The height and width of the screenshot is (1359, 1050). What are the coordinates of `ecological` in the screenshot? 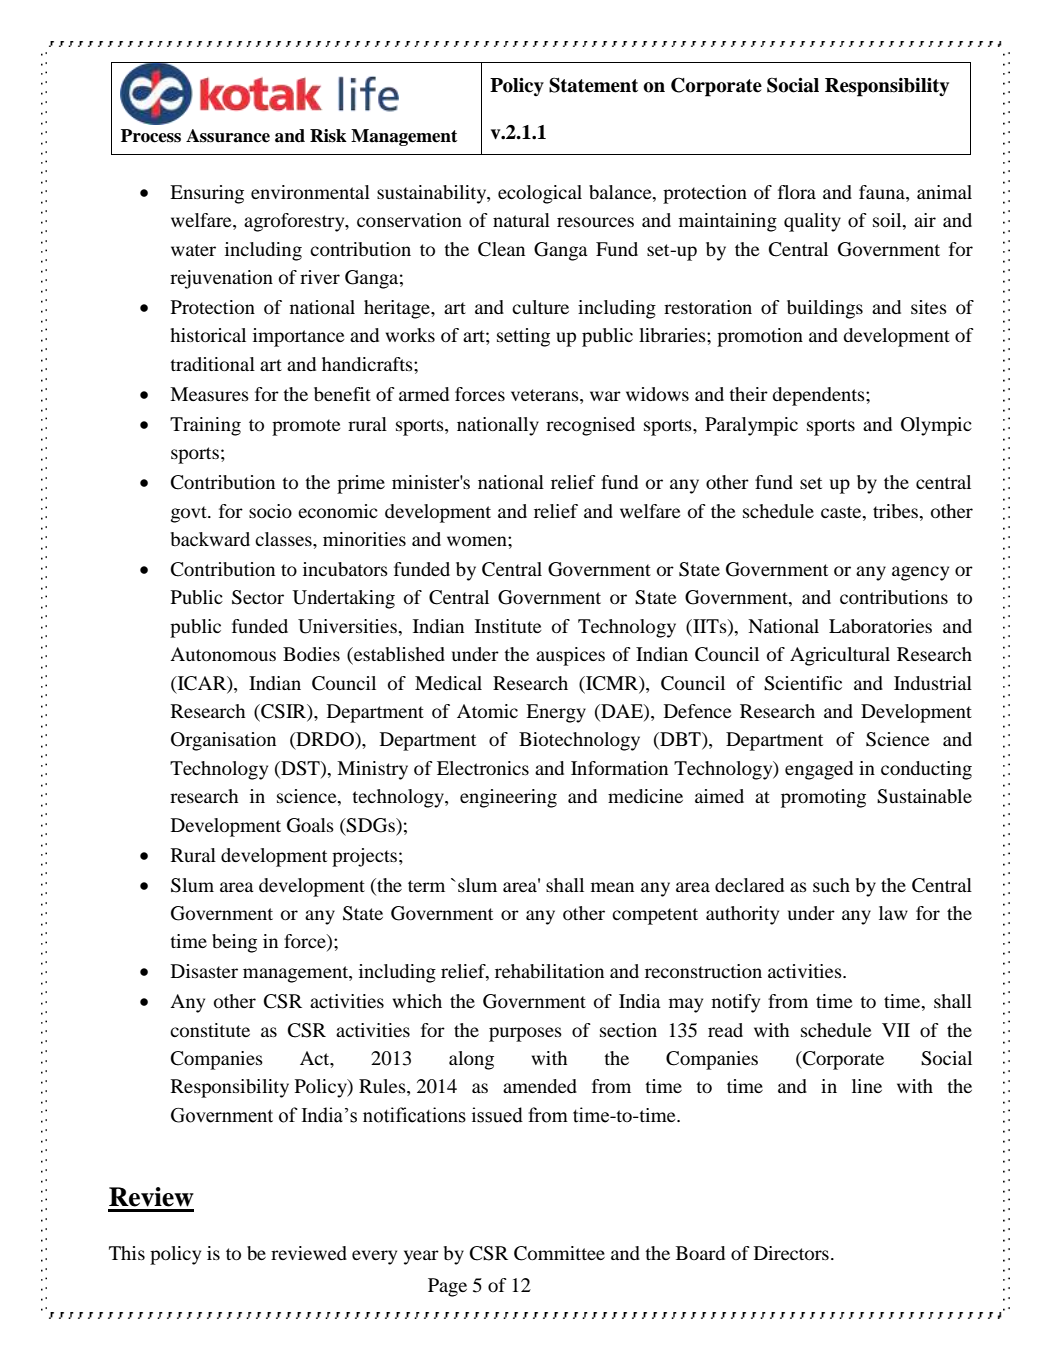 It's located at (540, 194).
